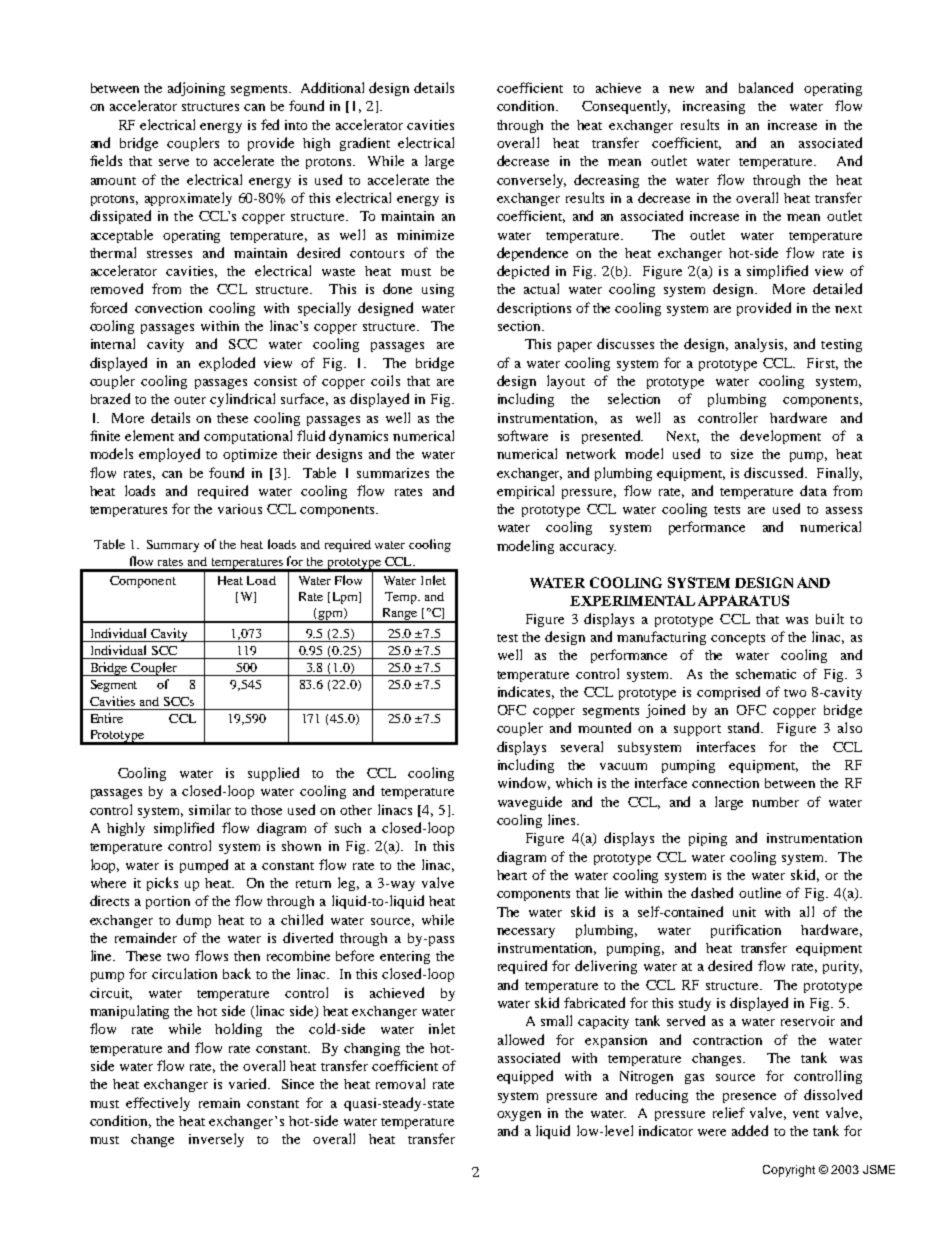  What do you see at coordinates (744, 912) in the screenshot?
I see `unit` at bounding box center [744, 912].
